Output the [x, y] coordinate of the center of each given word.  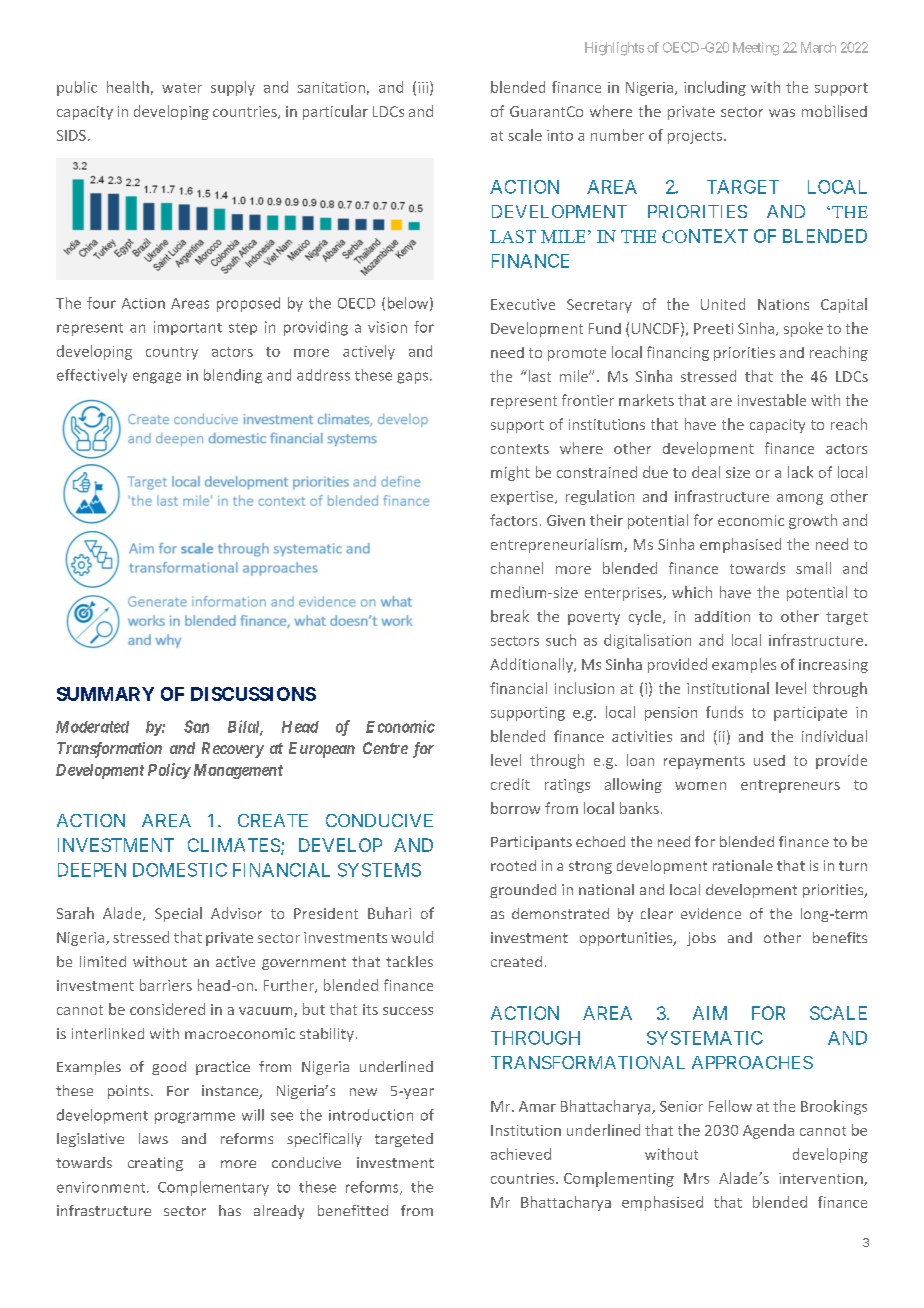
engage [157, 378]
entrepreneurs [790, 786]
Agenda [768, 1131]
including [715, 88]
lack [800, 472]
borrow [515, 808]
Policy [169, 771]
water [182, 88]
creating [155, 1164]
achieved [521, 1154]
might [510, 473]
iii [423, 87]
